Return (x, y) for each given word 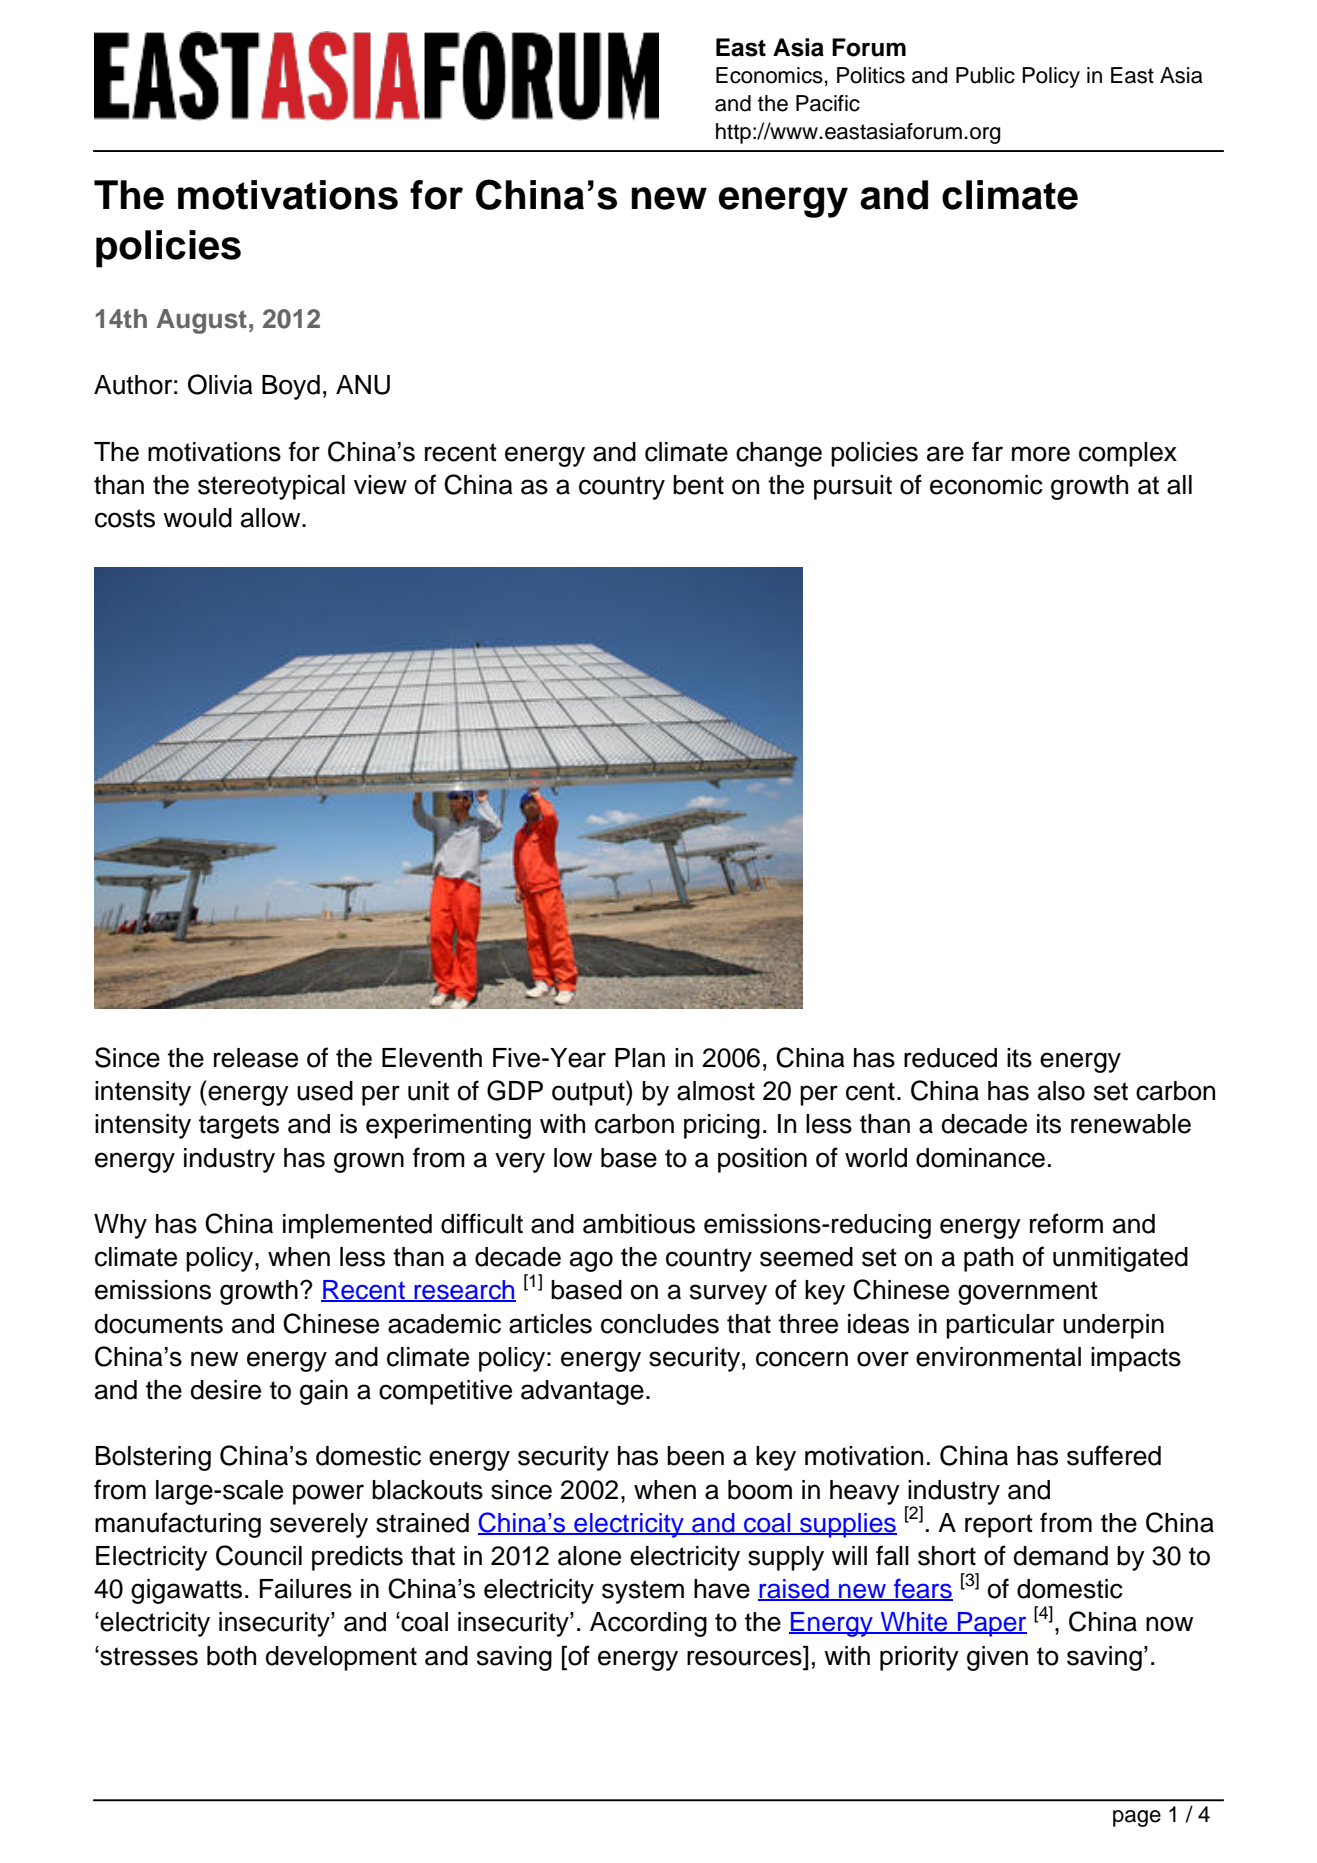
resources (744, 1658)
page (1137, 1818)
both (231, 1656)
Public (985, 75)
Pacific (828, 103)
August (201, 321)
